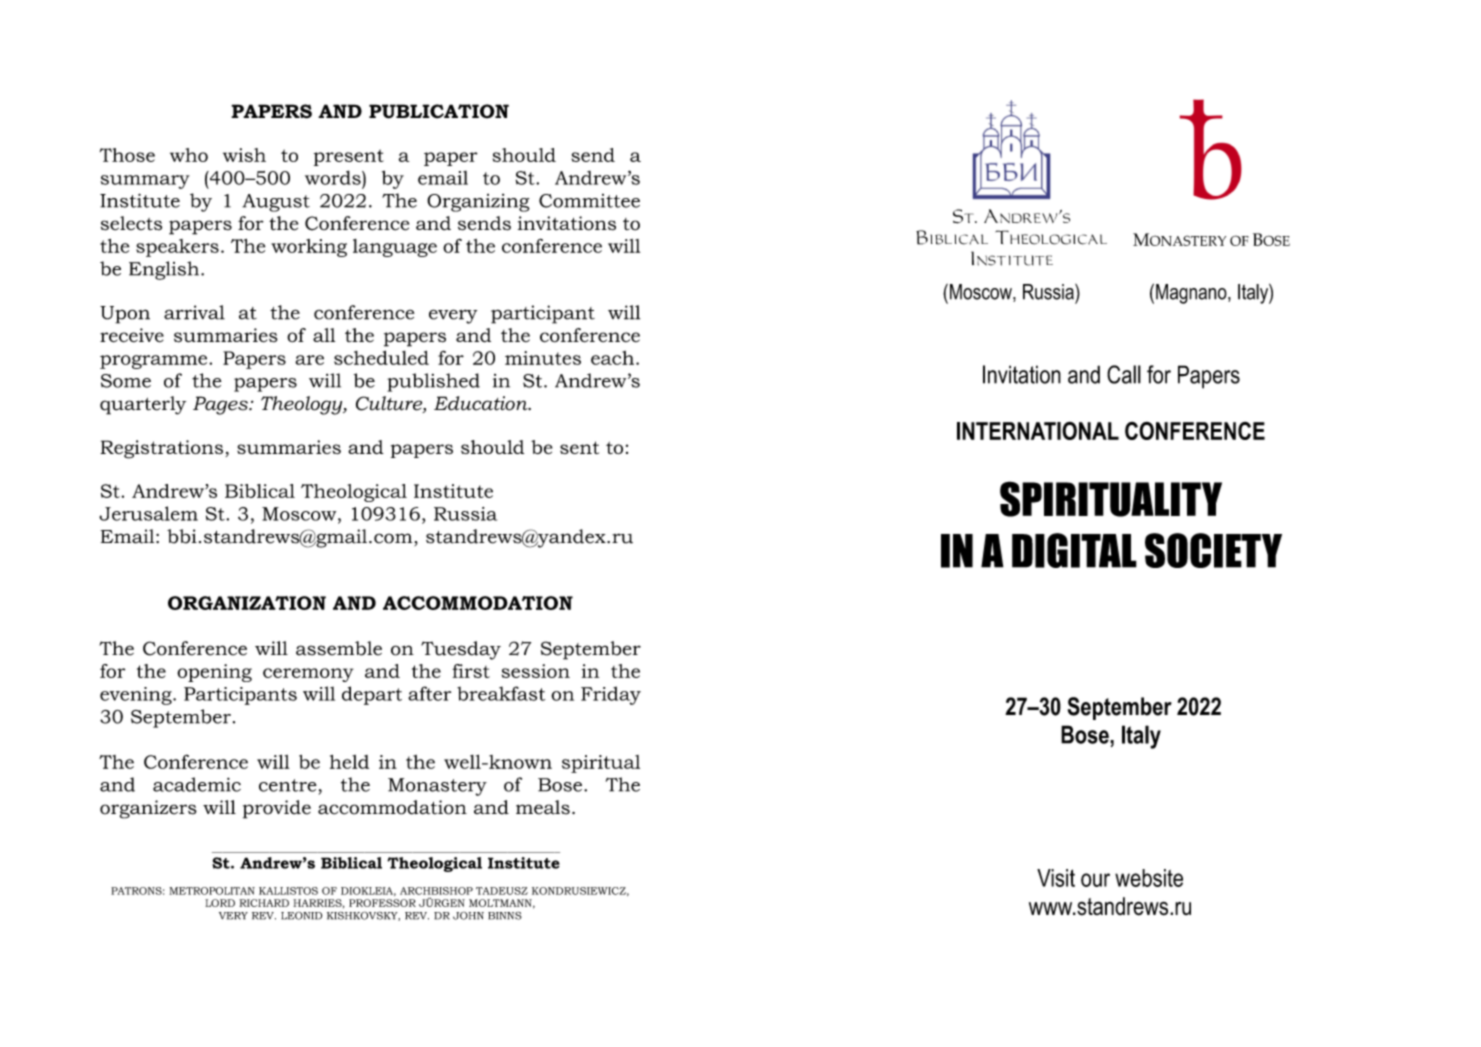 Image resolution: width=1481 pixels, height=1047 pixels. What do you see at coordinates (1038, 430) in the document?
I see `INTERNATIONAL` at bounding box center [1038, 430].
